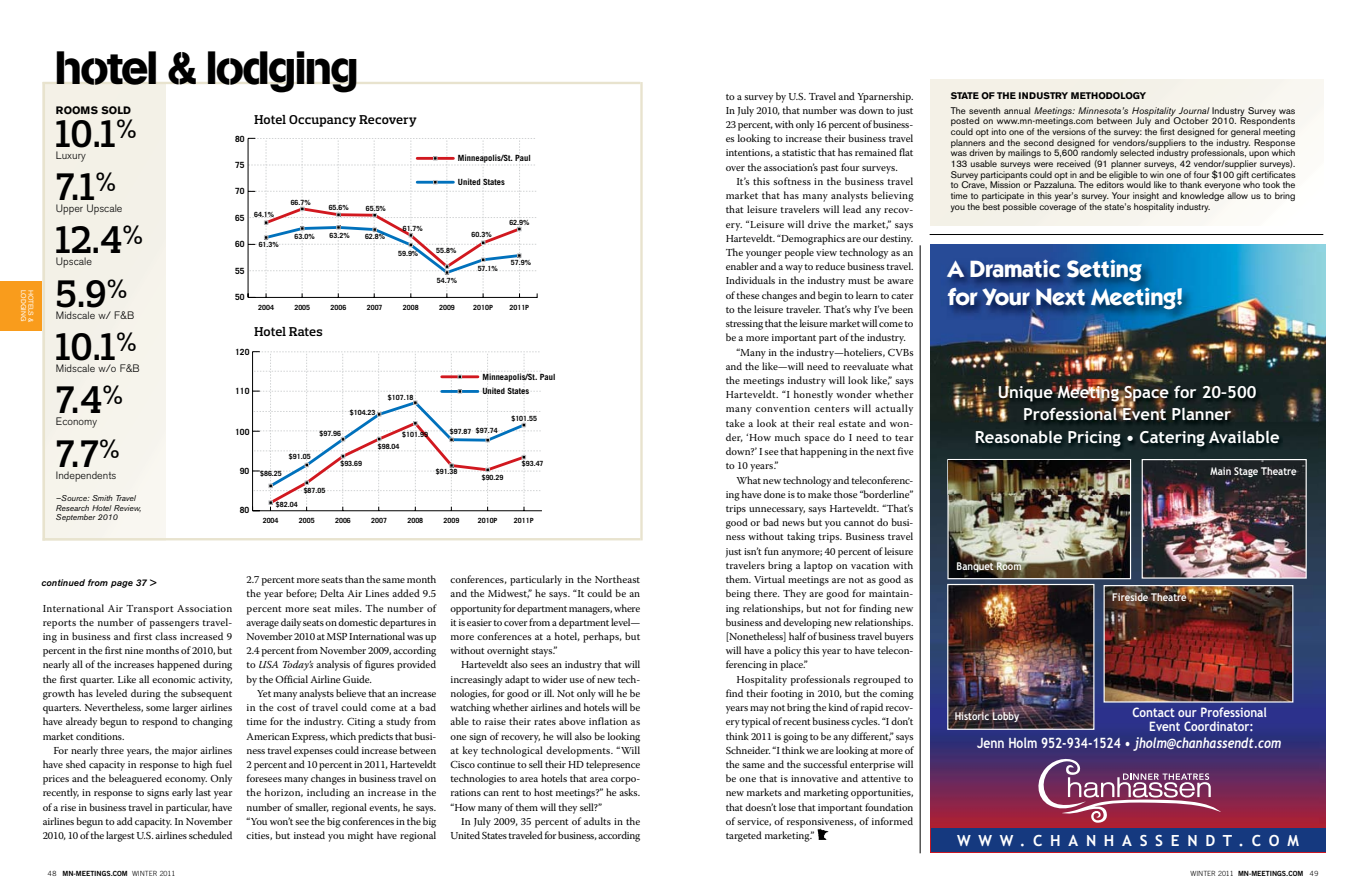 Image resolution: width=1366 pixels, height=896 pixels. I want to click on buyers, so click(899, 637).
